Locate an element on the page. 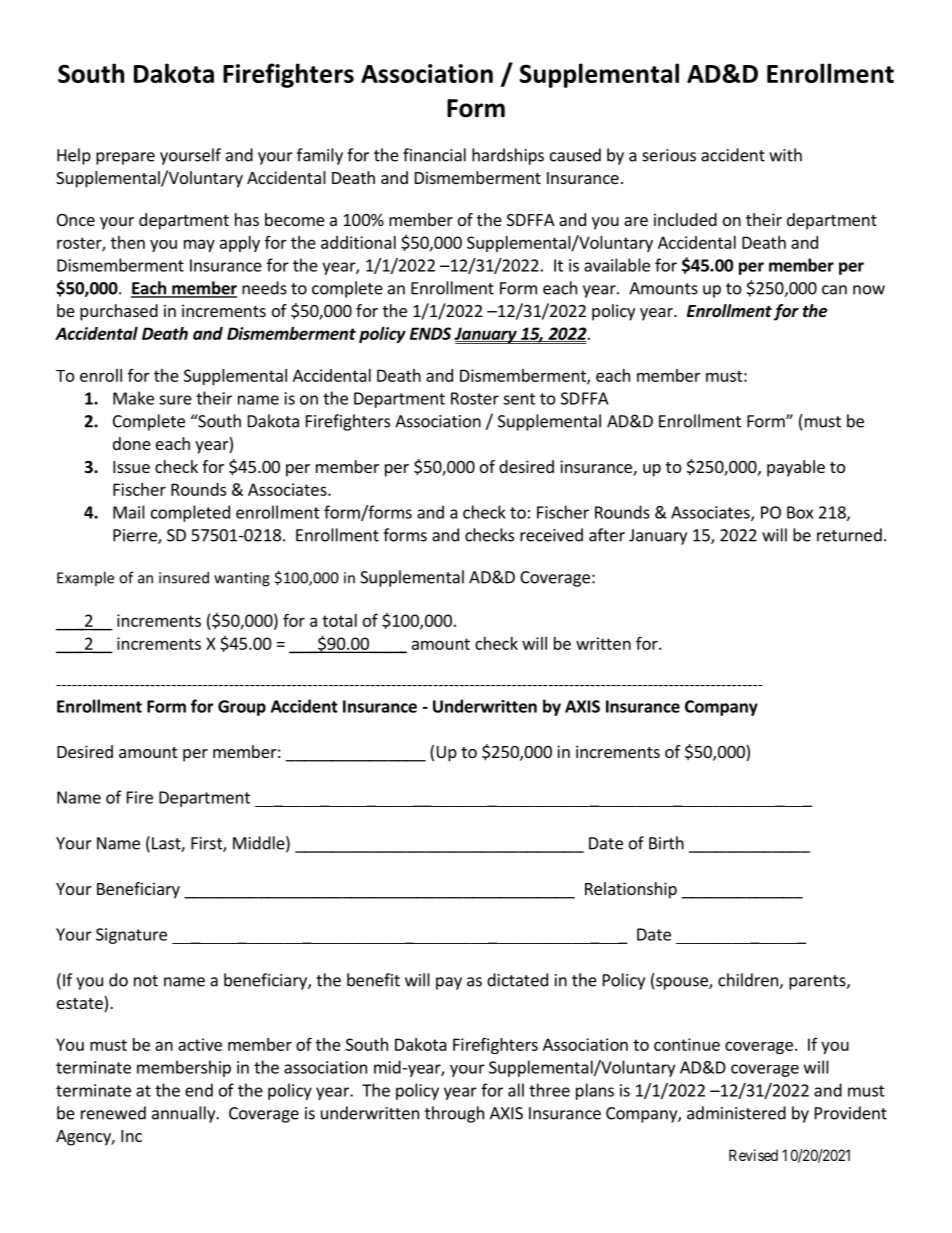  with is located at coordinates (785, 155).
